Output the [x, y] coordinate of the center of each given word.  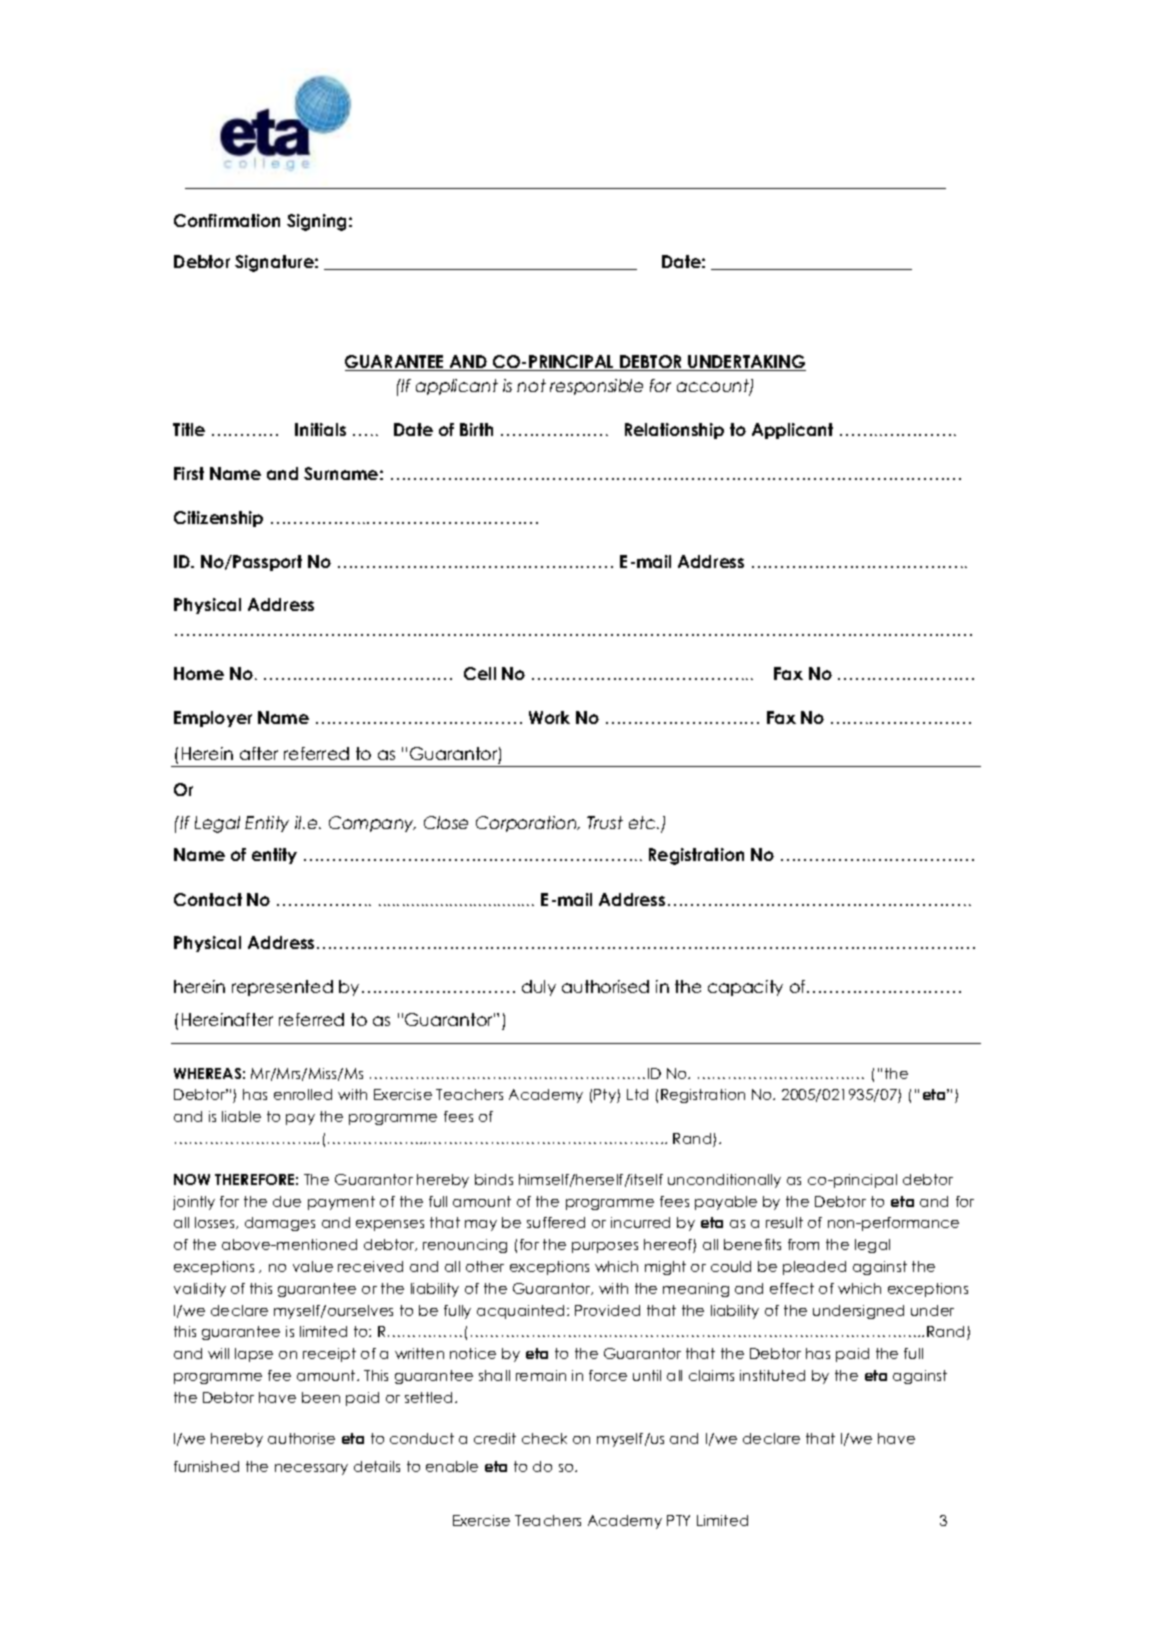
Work [549, 717]
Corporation [527, 824]
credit [495, 1438]
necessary [311, 1469]
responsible [596, 387]
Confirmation [227, 220]
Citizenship [218, 519]
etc [643, 822]
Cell [480, 673]
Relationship [674, 431]
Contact [208, 899]
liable [241, 1116]
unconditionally [724, 1181]
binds [494, 1179]
